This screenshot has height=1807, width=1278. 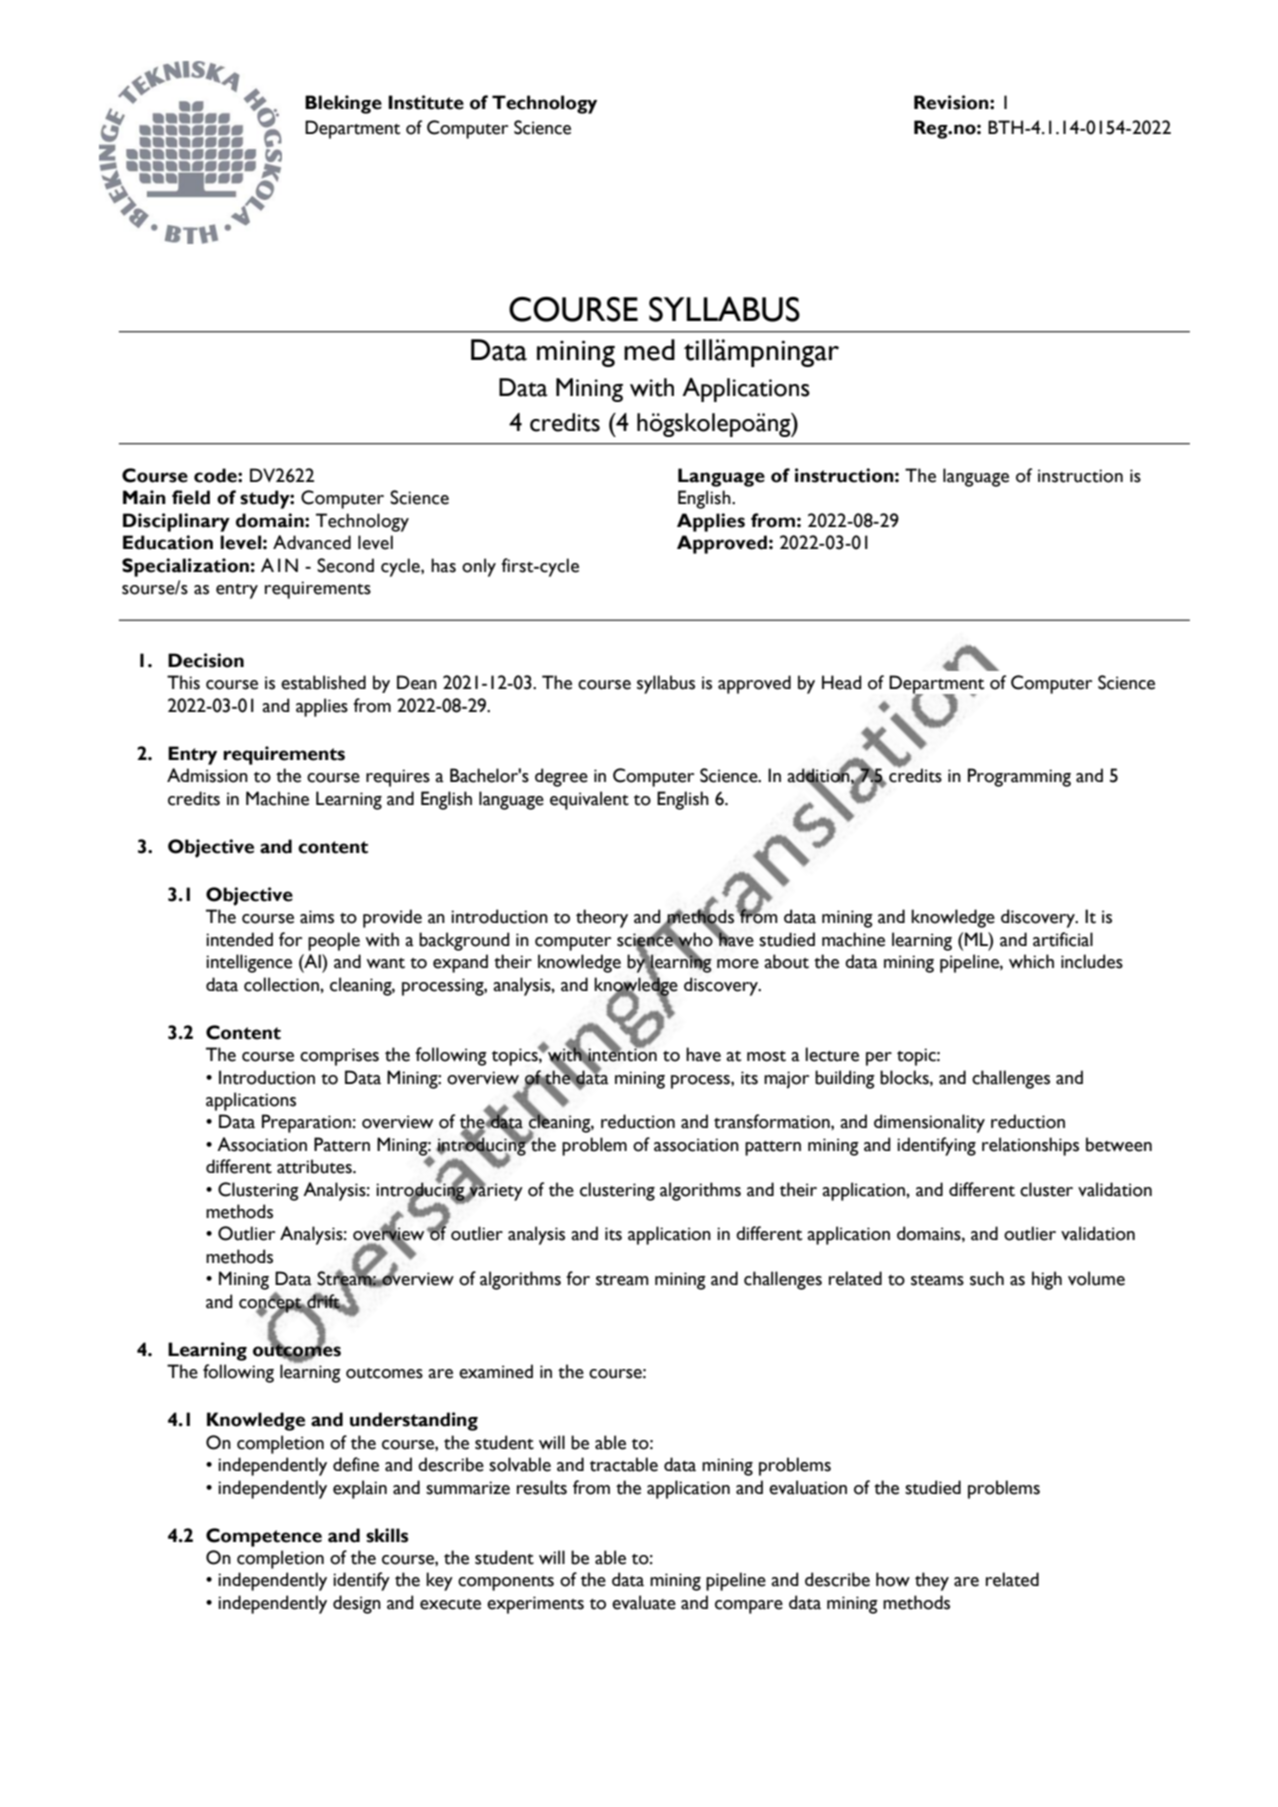 I want to click on Head, so click(x=842, y=682).
